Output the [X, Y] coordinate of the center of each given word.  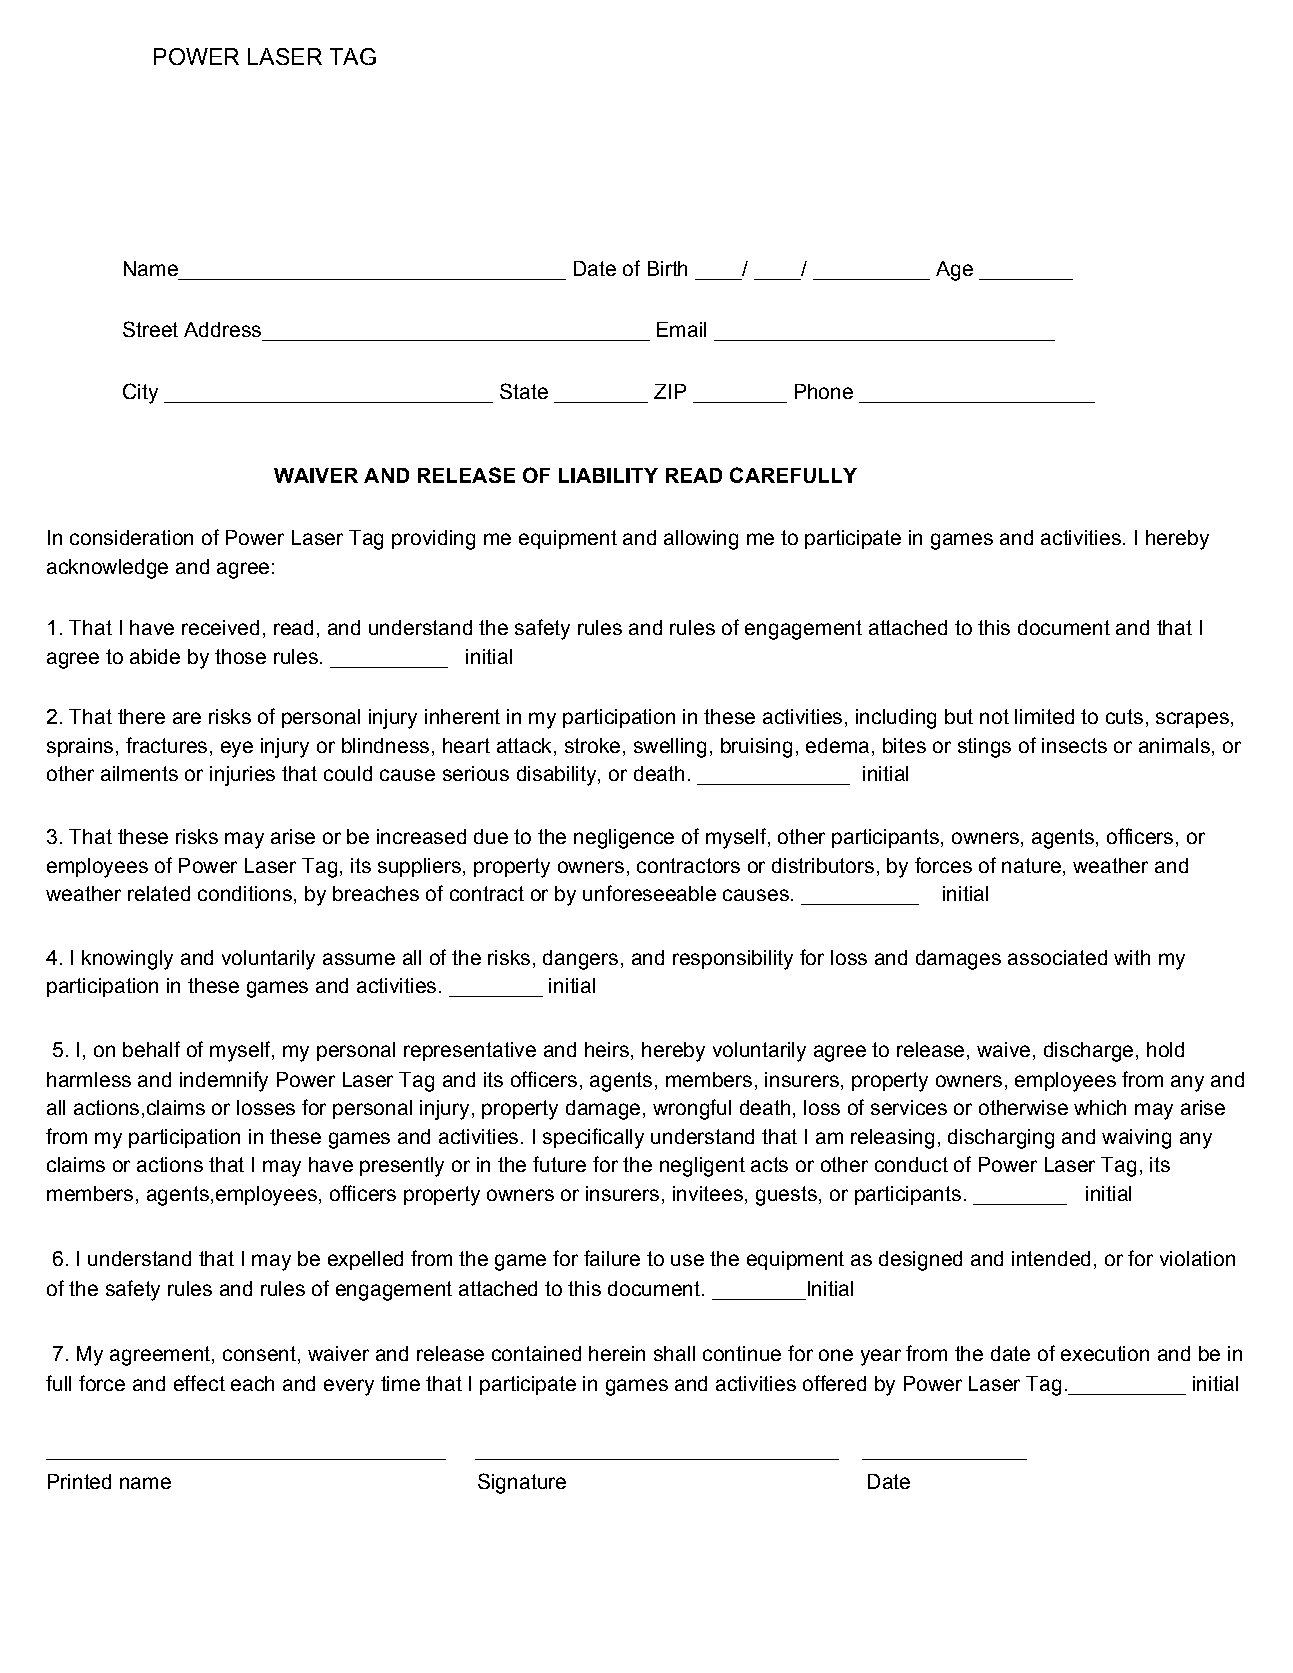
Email [681, 329]
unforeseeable [649, 893]
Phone [824, 391]
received [220, 627]
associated [1057, 957]
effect [199, 1383]
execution [1105, 1353]
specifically [593, 1138]
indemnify [224, 1081]
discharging [1001, 1139]
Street [150, 329]
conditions [245, 893]
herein [617, 1353]
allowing [701, 540]
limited [1044, 716]
